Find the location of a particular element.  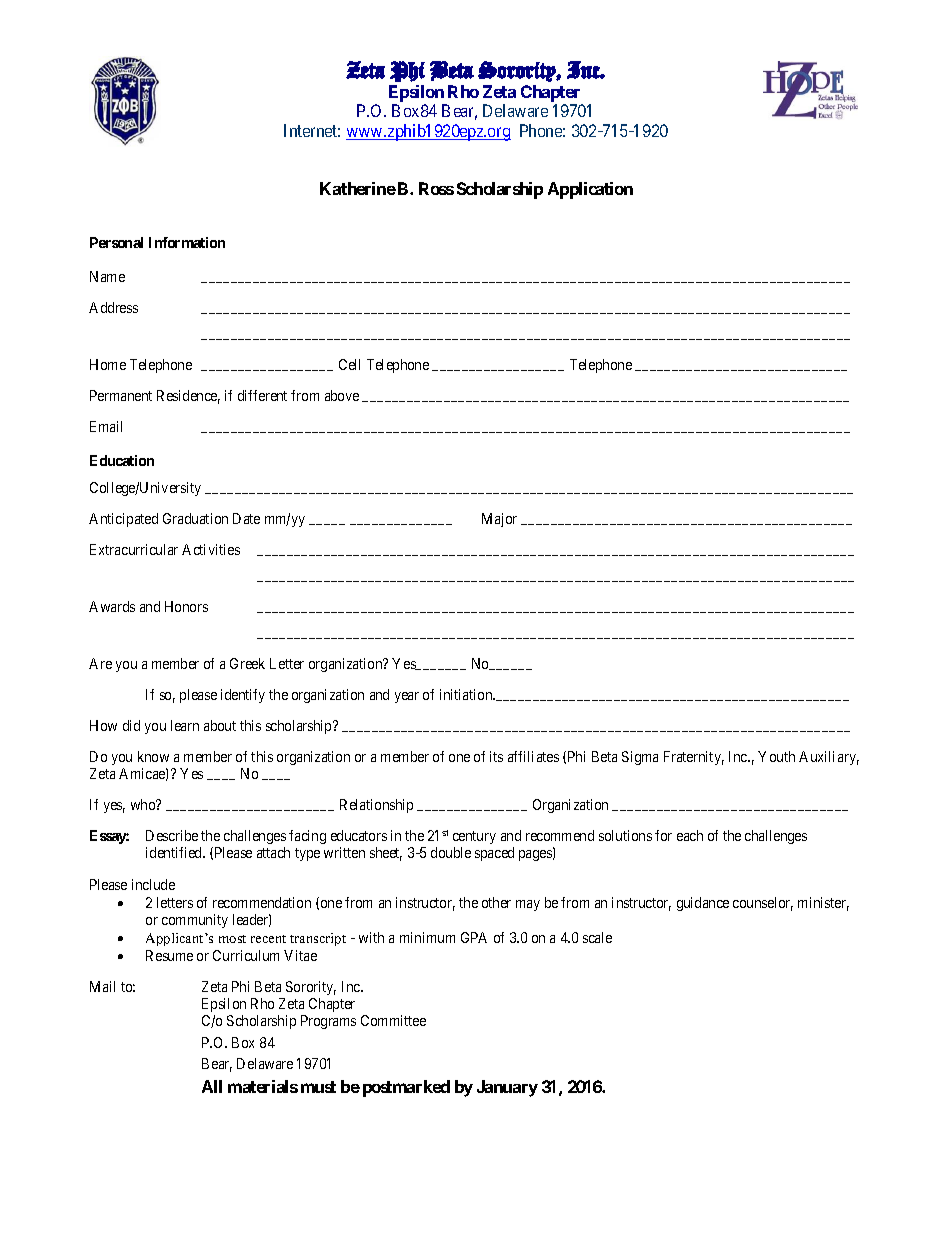

Youth is located at coordinates (776, 756).
